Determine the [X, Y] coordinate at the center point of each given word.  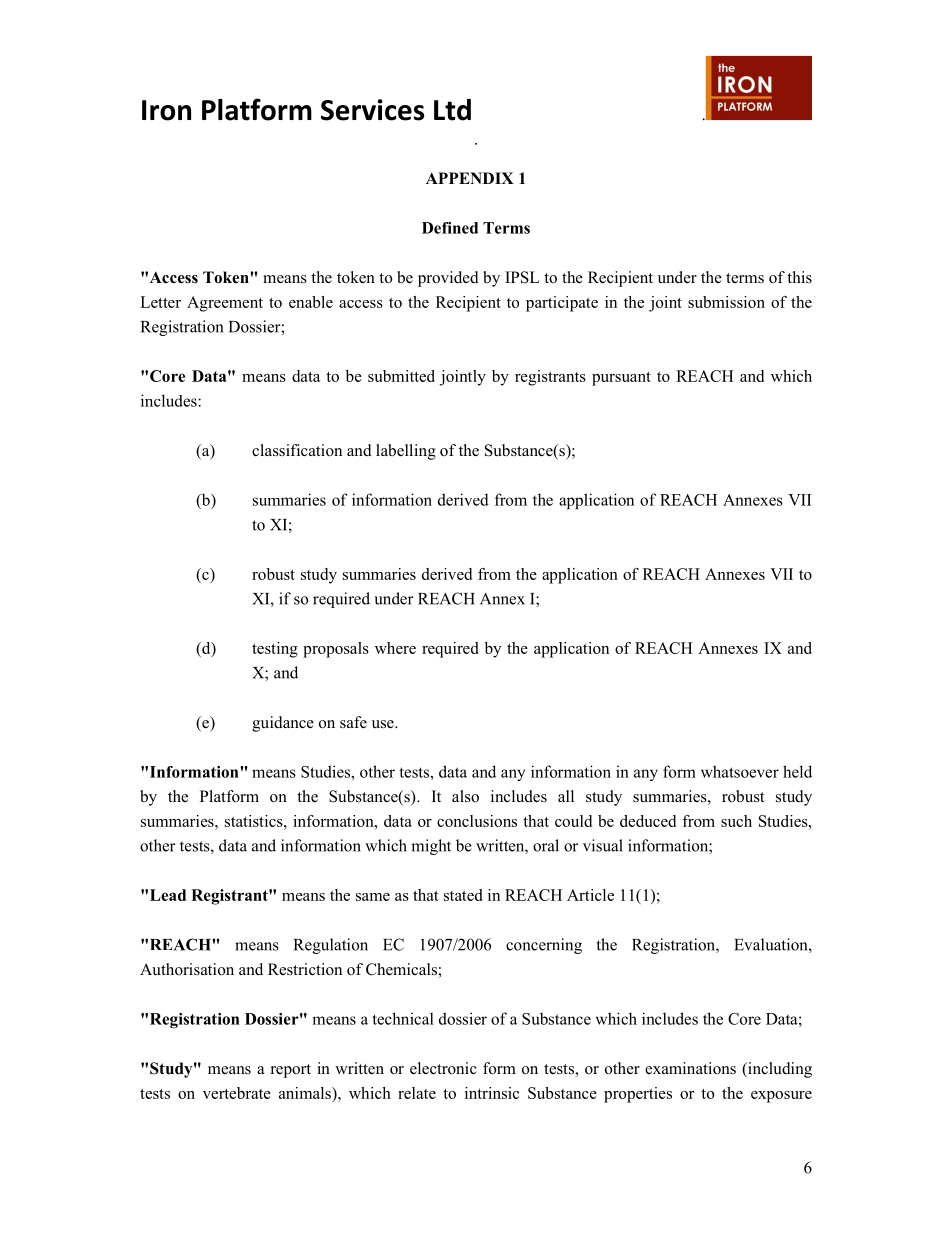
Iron [166, 110]
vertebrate [237, 1093]
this [799, 277]
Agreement [225, 304]
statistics [255, 821]
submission [726, 302]
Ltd [452, 110]
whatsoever [740, 771]
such [736, 821]
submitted [401, 376]
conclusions [477, 821]
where [395, 648]
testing [275, 650]
